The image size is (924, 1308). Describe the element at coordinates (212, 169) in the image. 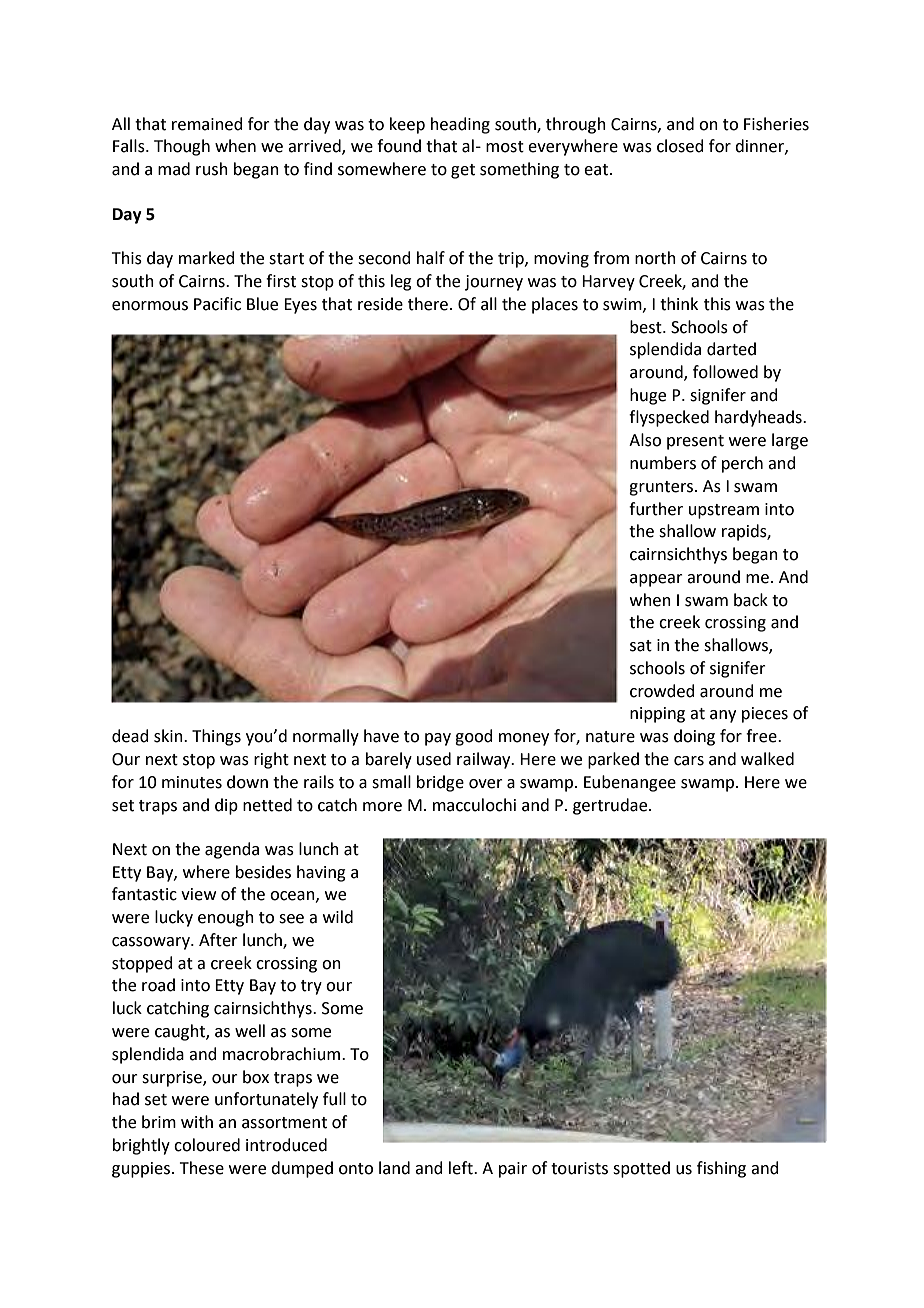

I see `rush` at that location.
